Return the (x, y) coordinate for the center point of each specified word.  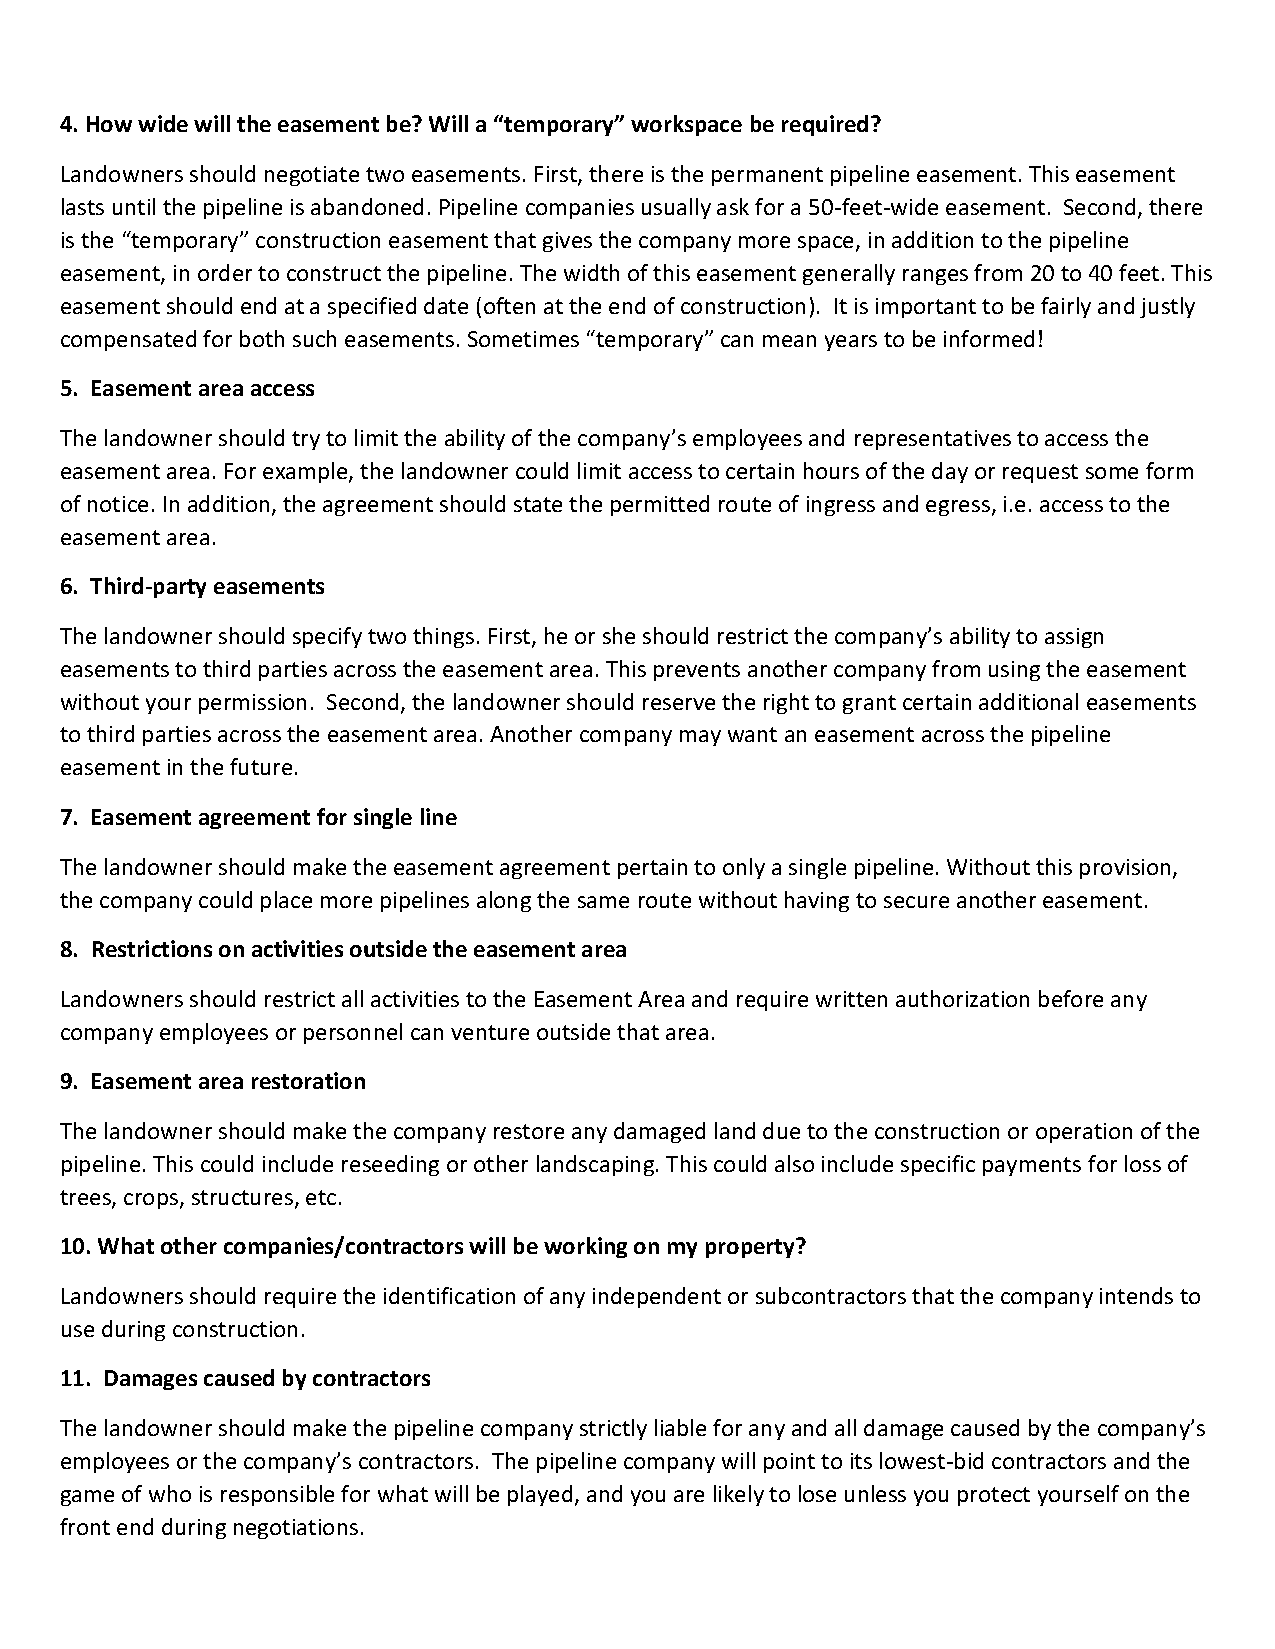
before (1071, 998)
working (585, 1247)
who (170, 1493)
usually (676, 208)
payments (1032, 1166)
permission (252, 704)
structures (244, 1199)
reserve (679, 704)
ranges (935, 277)
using (1014, 671)
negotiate (312, 176)
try (306, 440)
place (286, 901)
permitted (660, 505)
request (1040, 473)
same (603, 902)
